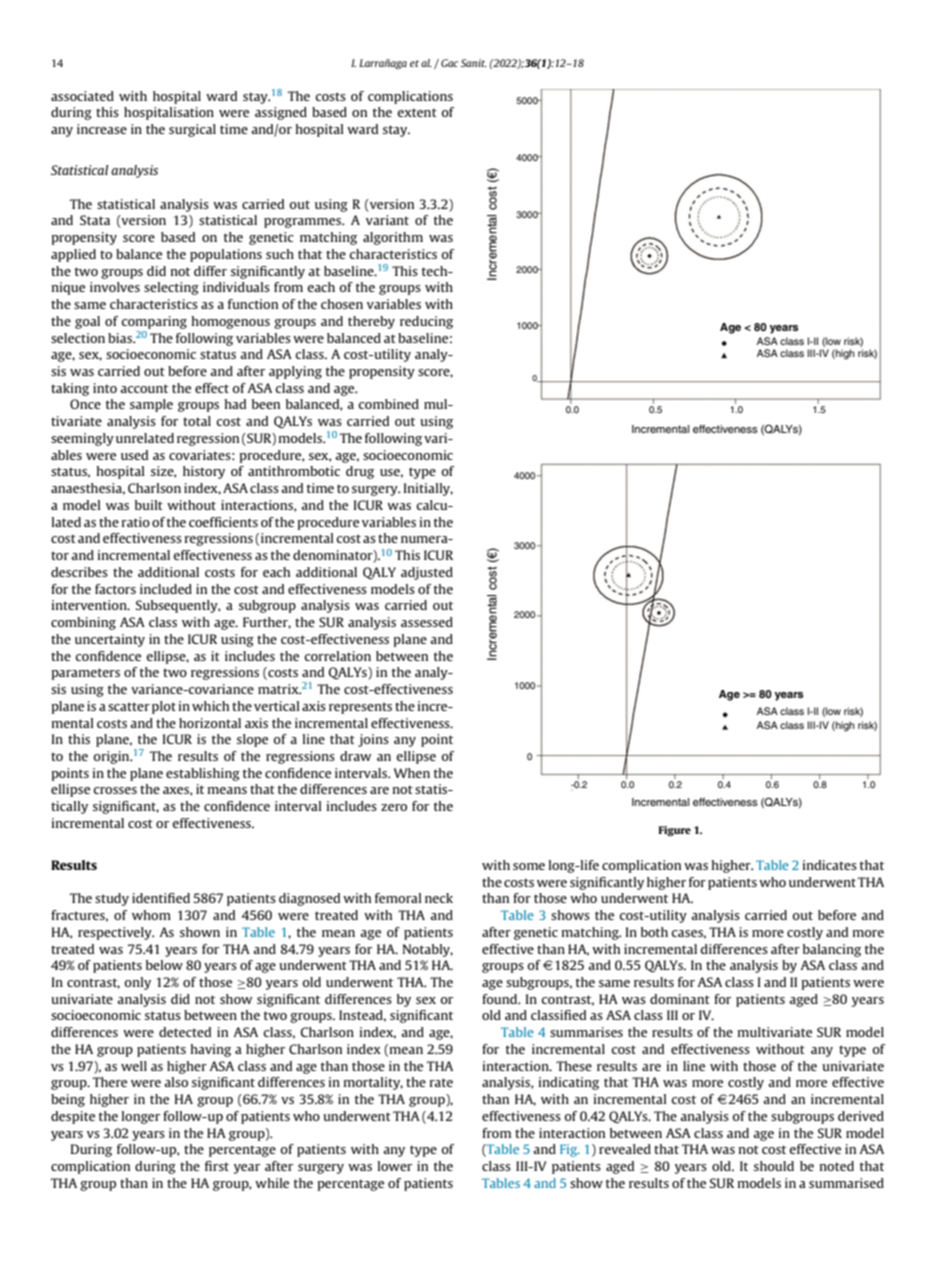  I want to click on lower, so click(395, 1166).
